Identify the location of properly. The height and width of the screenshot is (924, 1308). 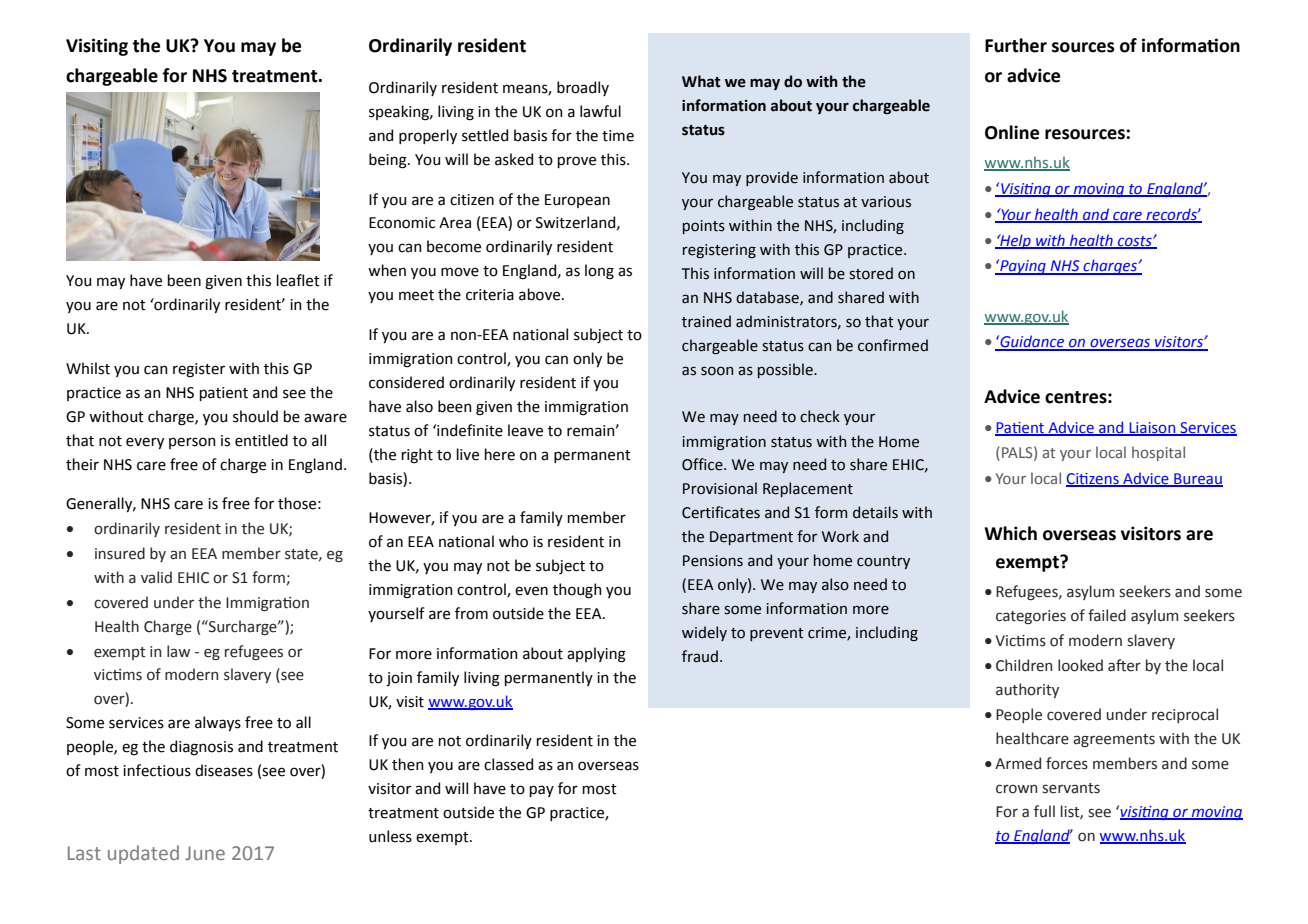
(428, 136).
